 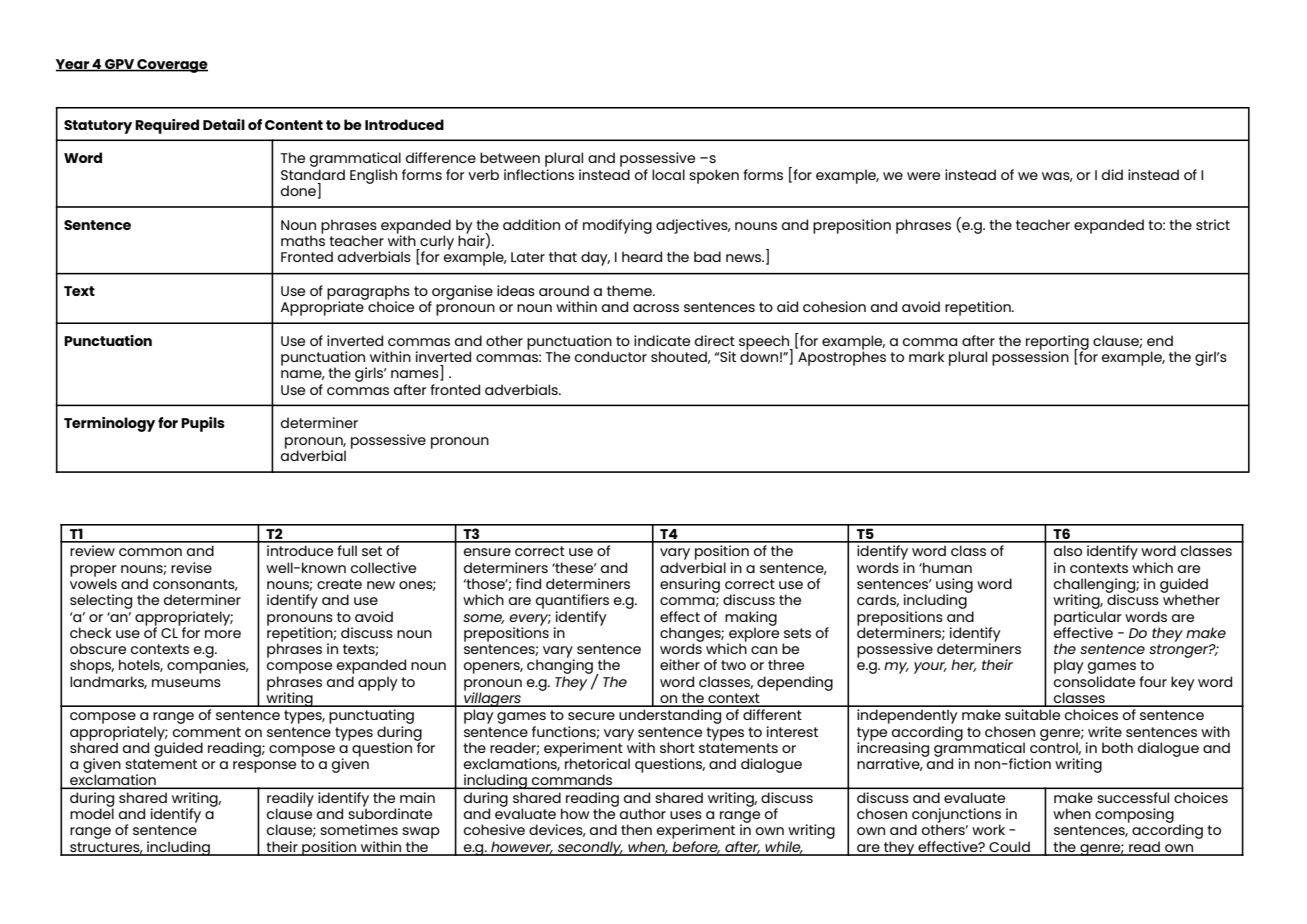 What do you see at coordinates (1112, 174) in the screenshot?
I see `did` at bounding box center [1112, 174].
